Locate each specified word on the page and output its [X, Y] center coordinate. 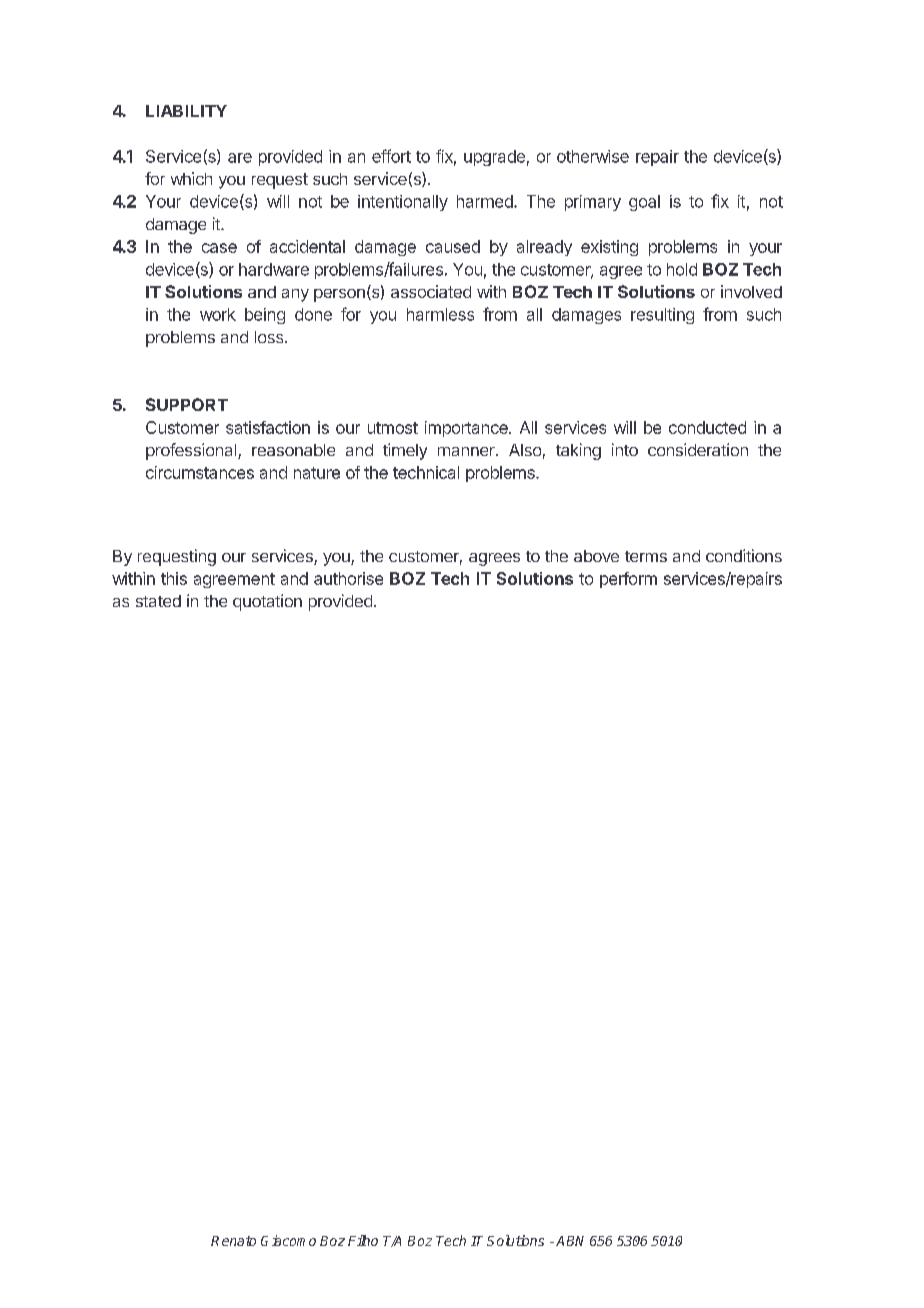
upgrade [494, 158]
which [191, 178]
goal [644, 203]
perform [628, 580]
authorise [348, 578]
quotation [267, 602]
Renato [233, 1241]
